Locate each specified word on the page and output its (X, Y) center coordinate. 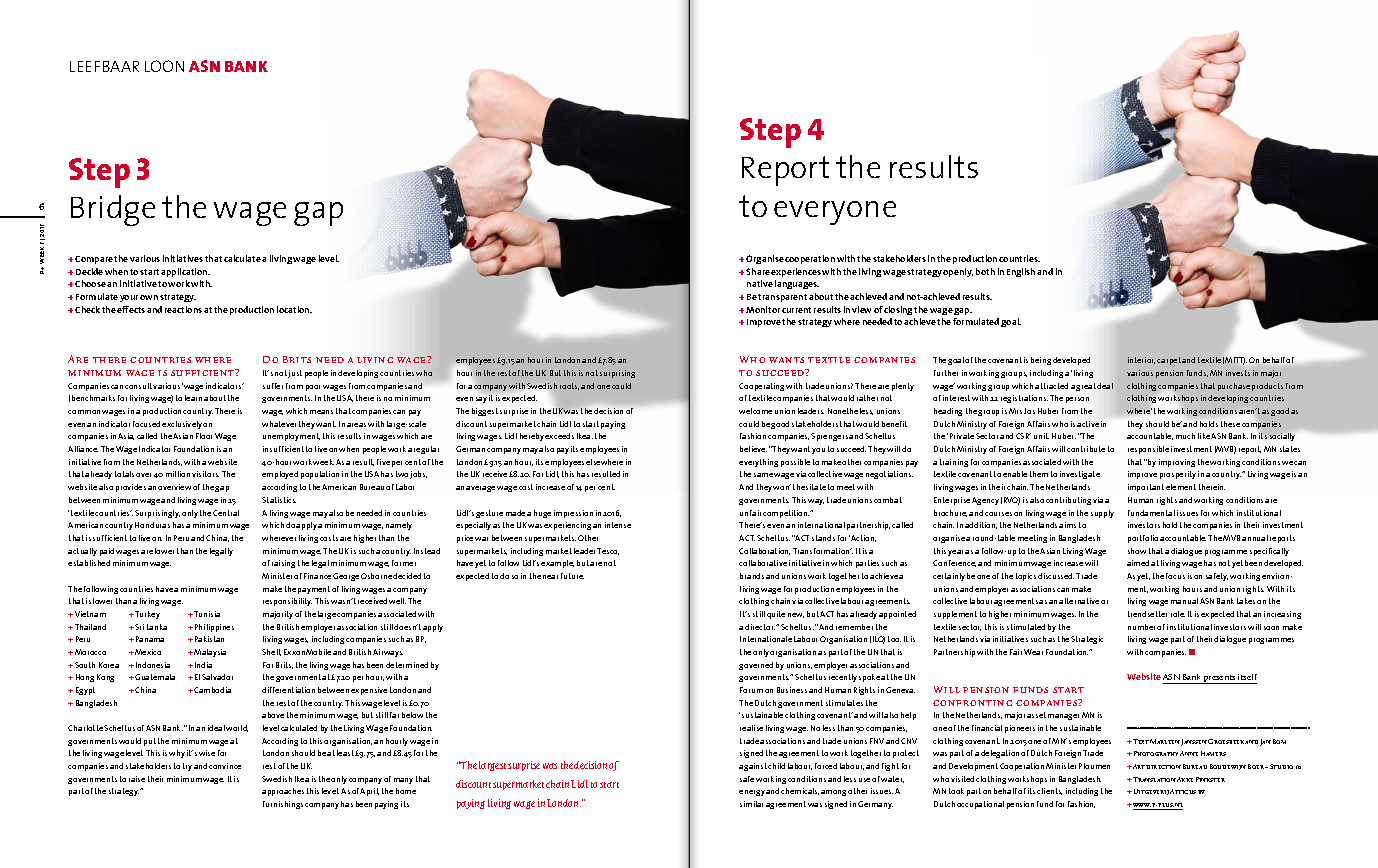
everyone (835, 213)
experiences (796, 272)
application (185, 272)
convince (225, 766)
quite (776, 615)
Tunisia (206, 614)
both (985, 271)
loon (164, 66)
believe (753, 449)
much (1185, 436)
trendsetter (1147, 614)
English (1021, 272)
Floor (204, 436)
